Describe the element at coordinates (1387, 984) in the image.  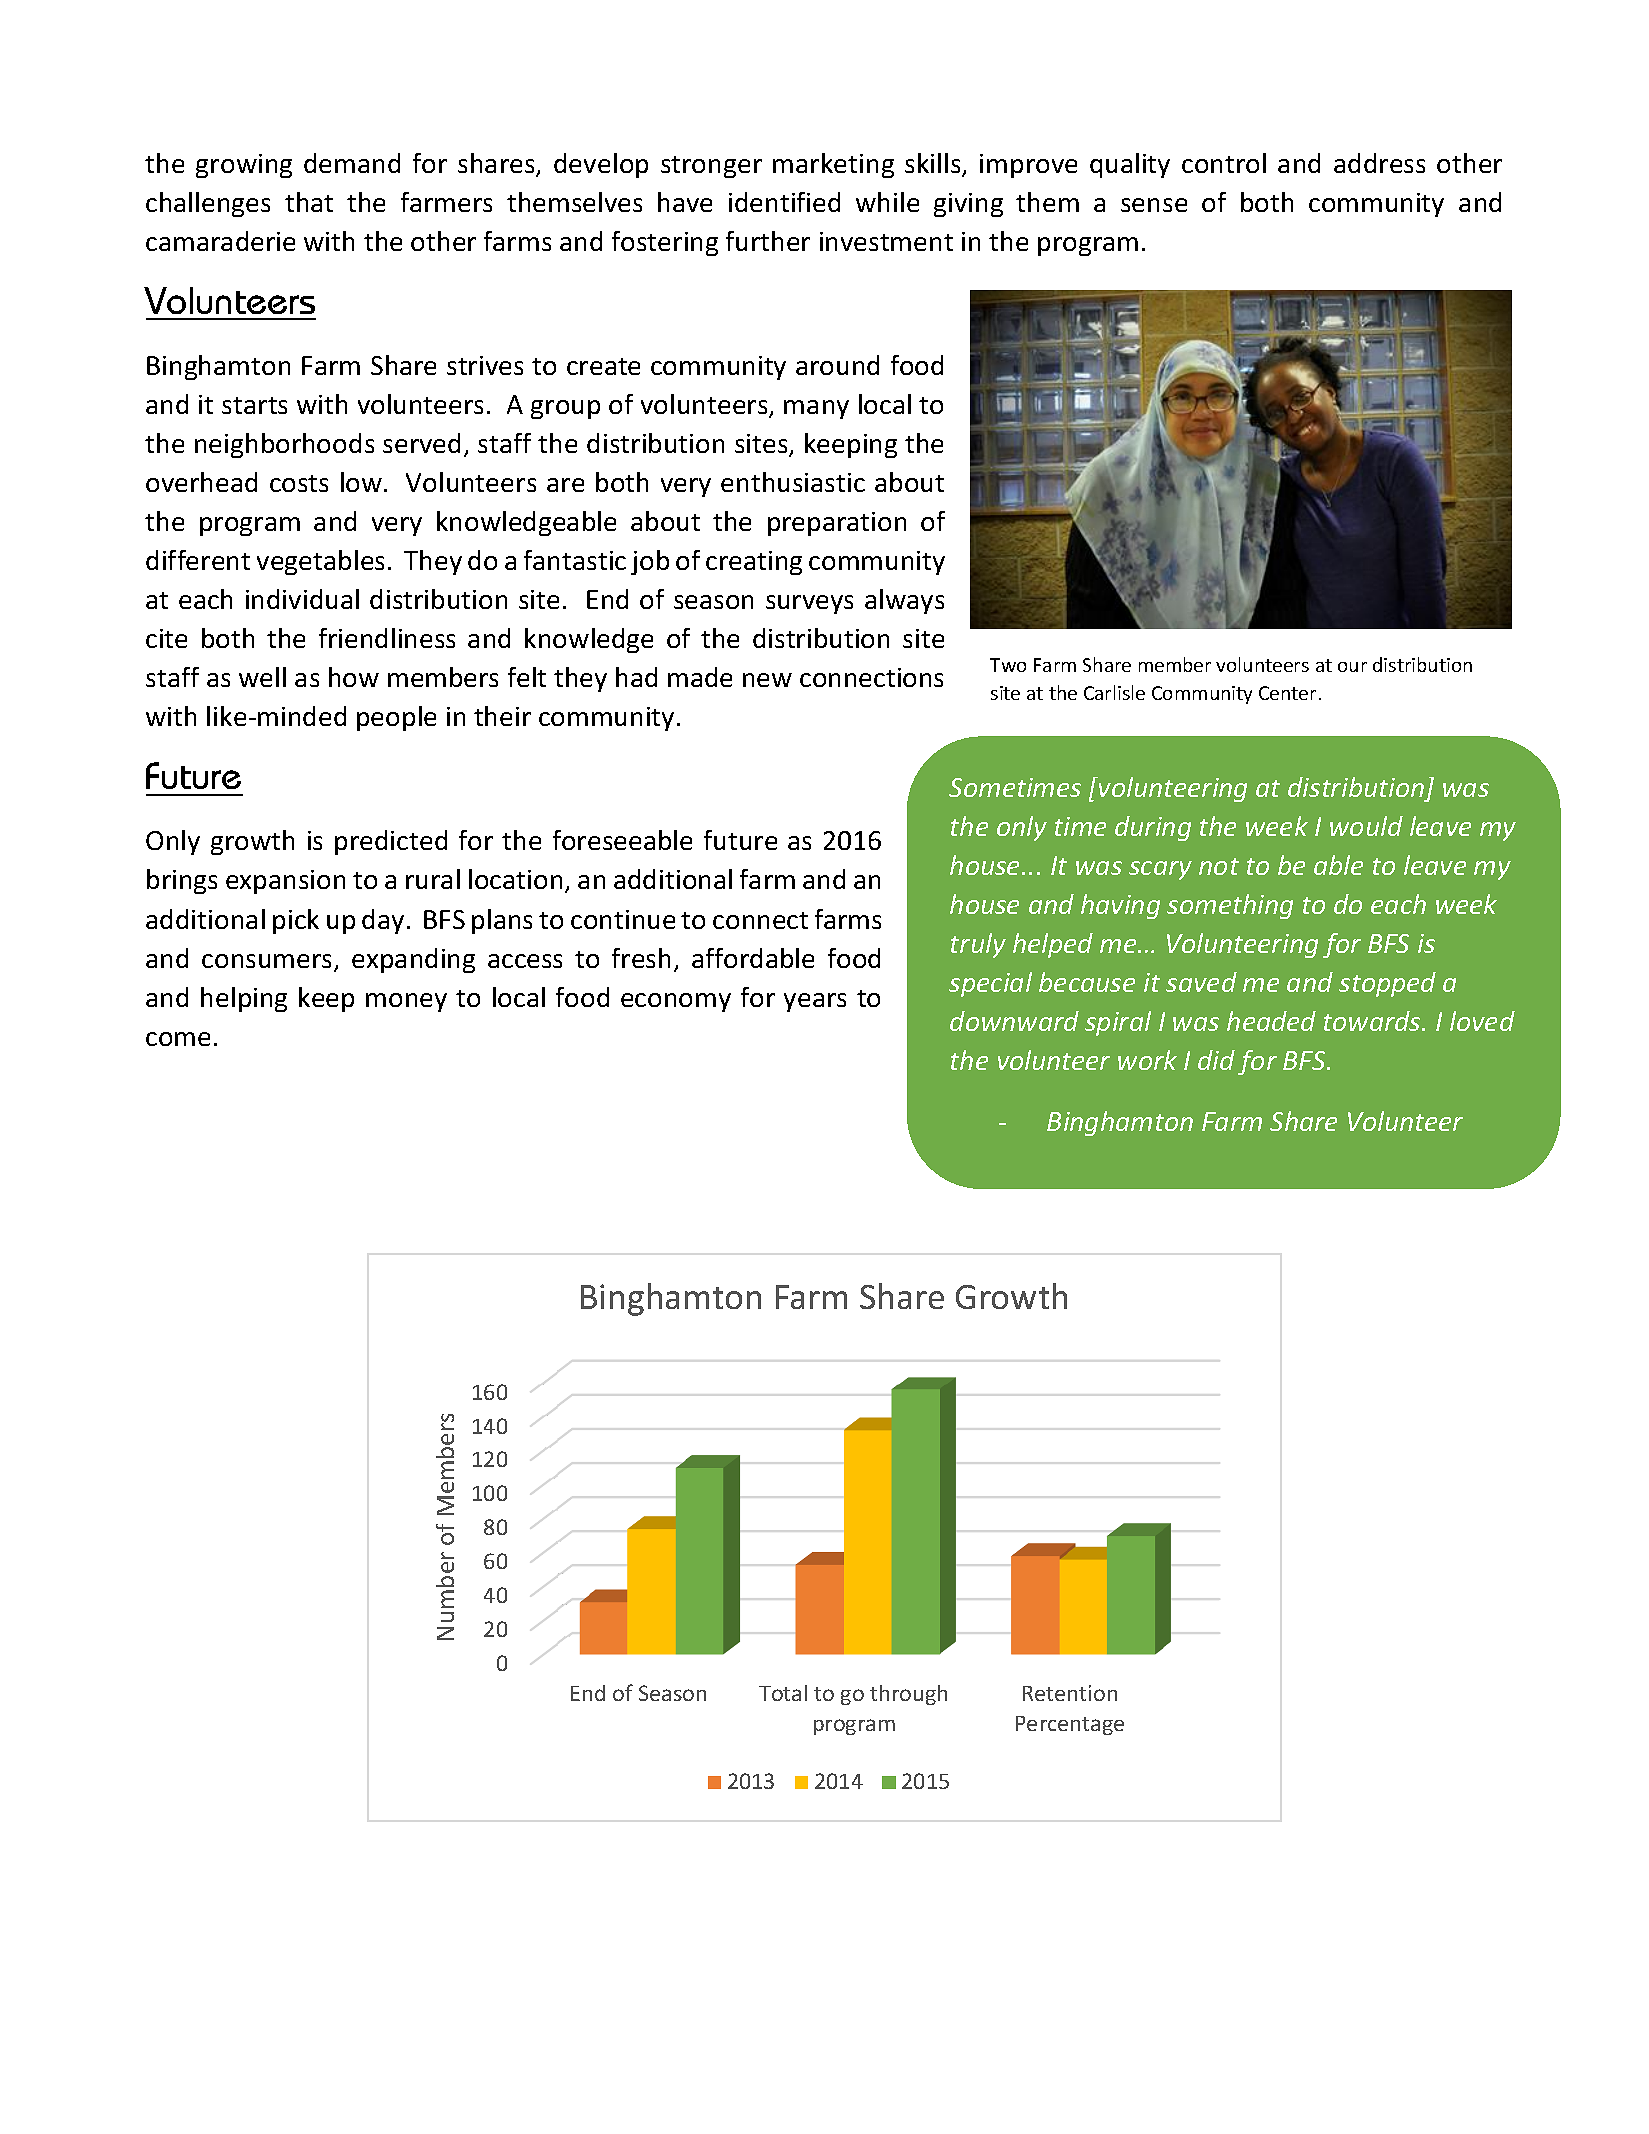
I see `stopped` at that location.
